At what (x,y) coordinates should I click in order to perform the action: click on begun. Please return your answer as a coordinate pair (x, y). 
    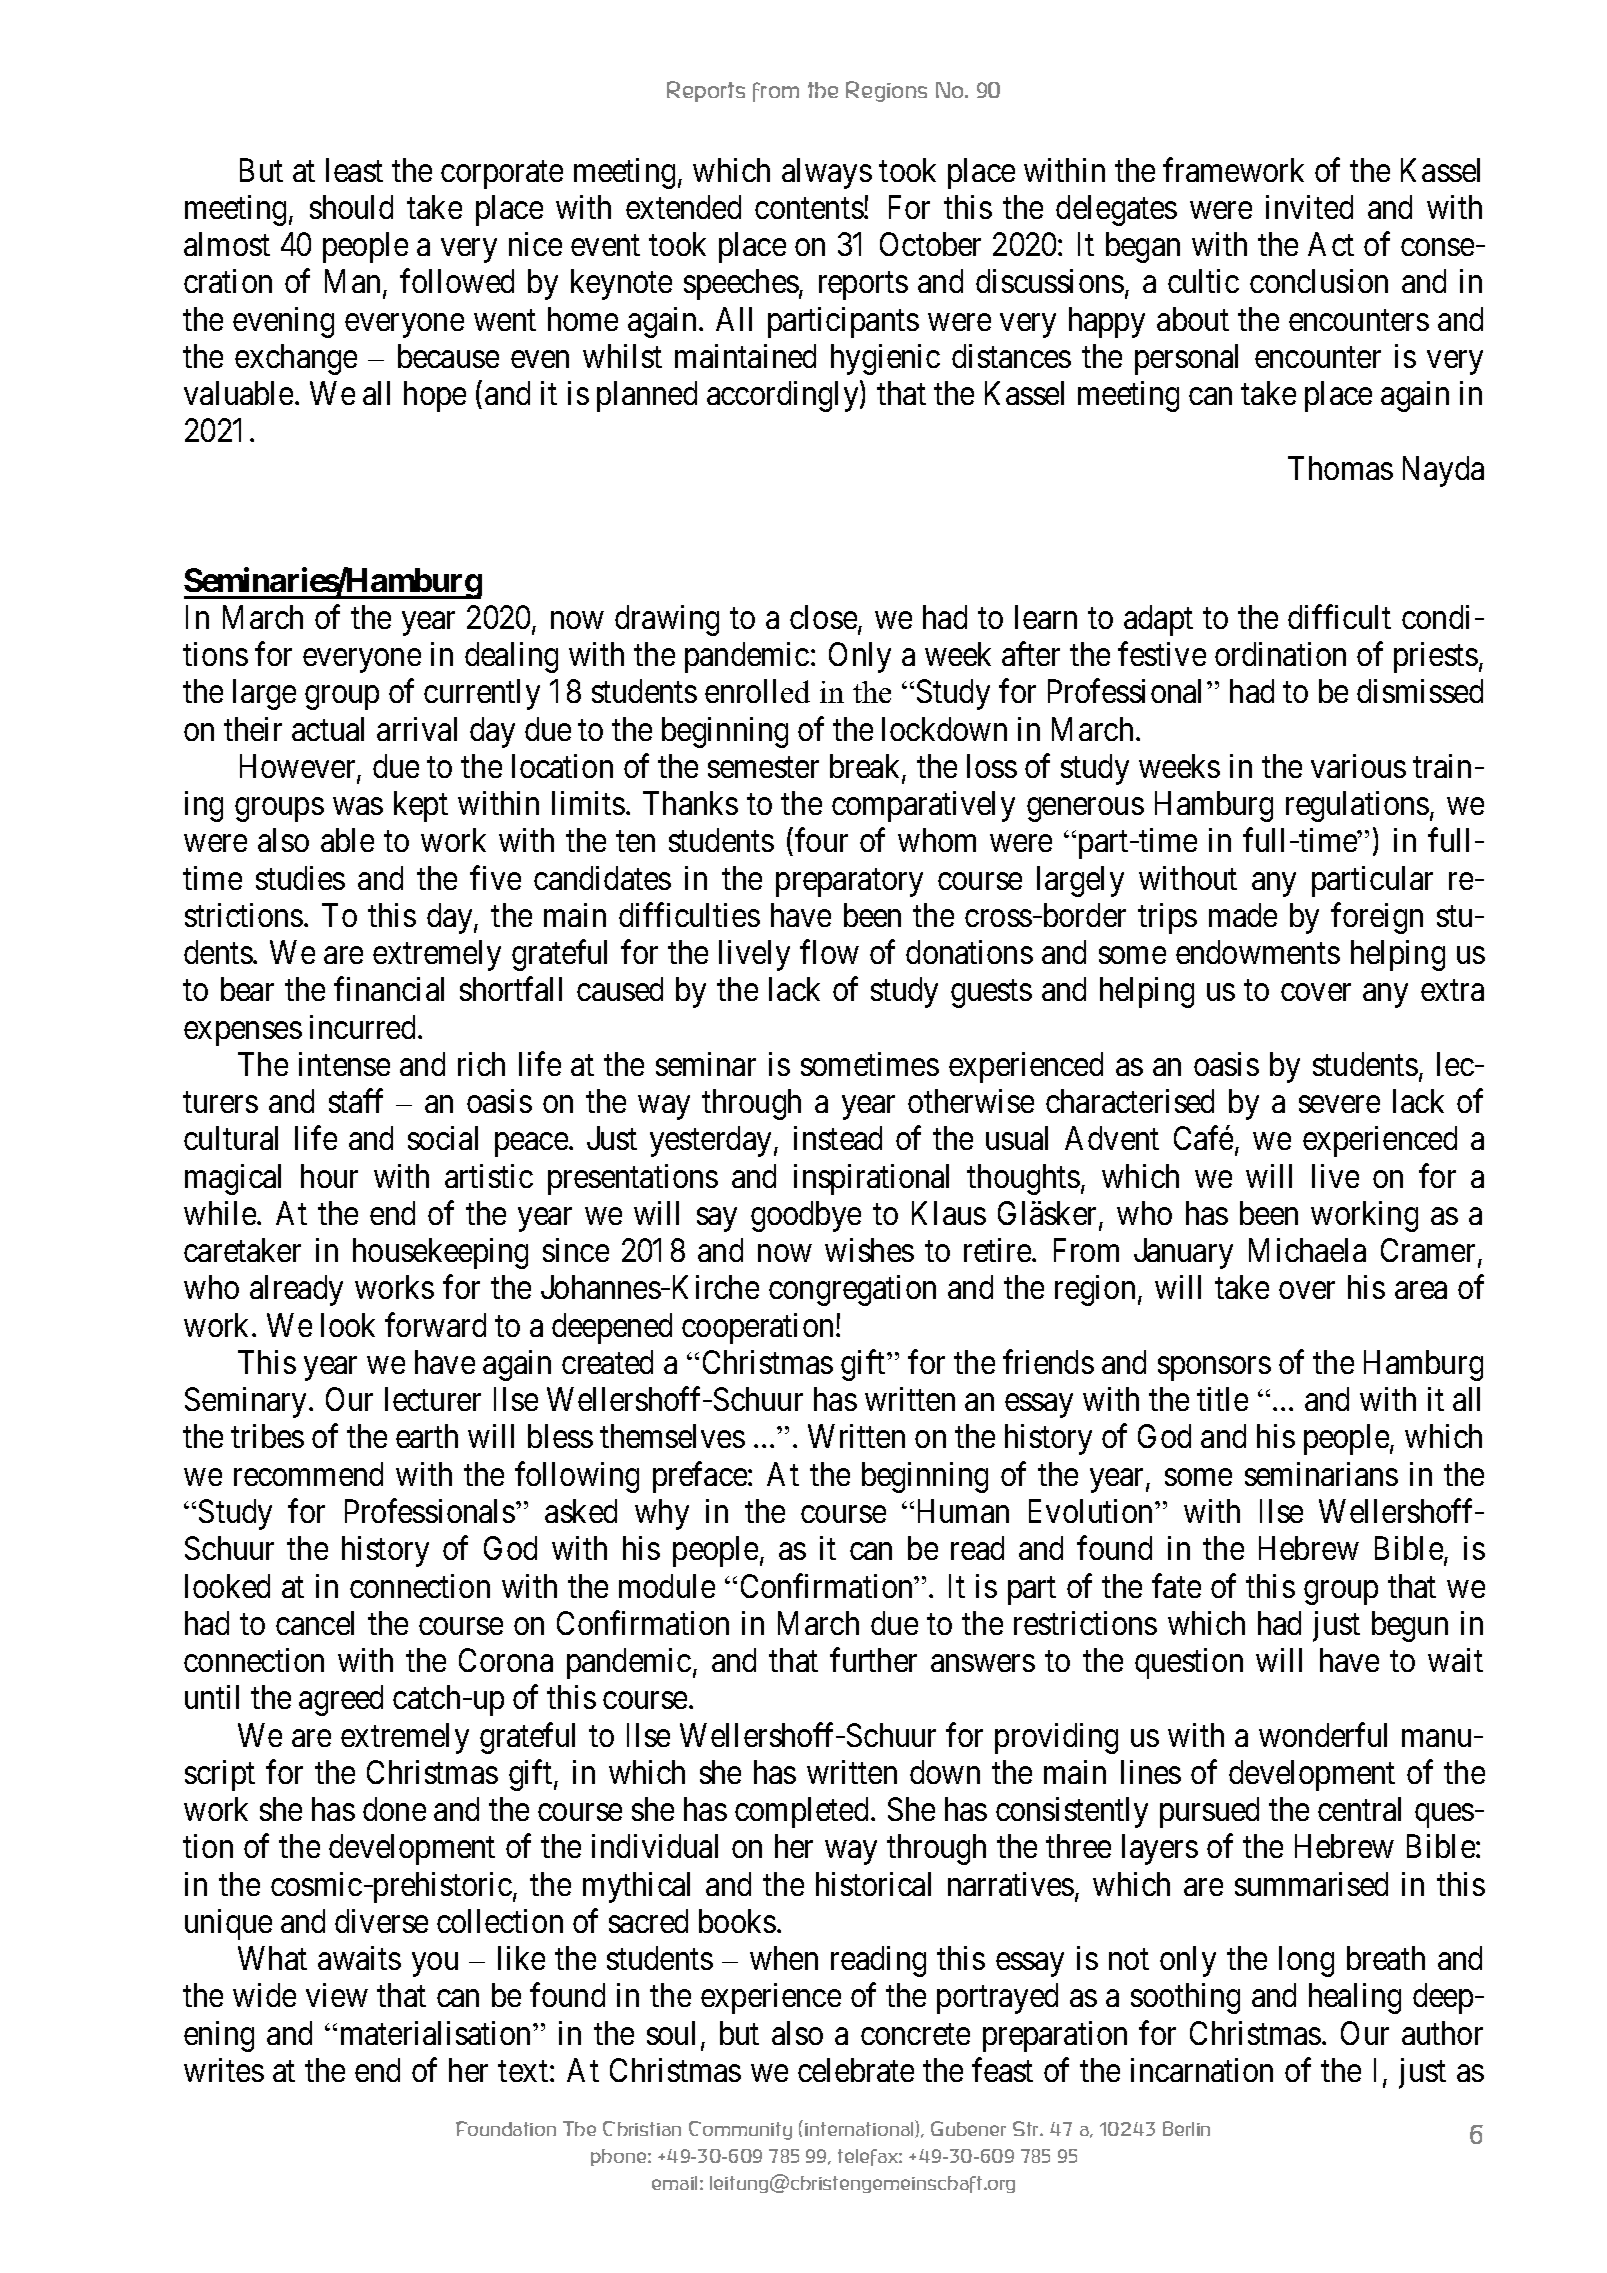
    Looking at the image, I should click on (1410, 1626).
